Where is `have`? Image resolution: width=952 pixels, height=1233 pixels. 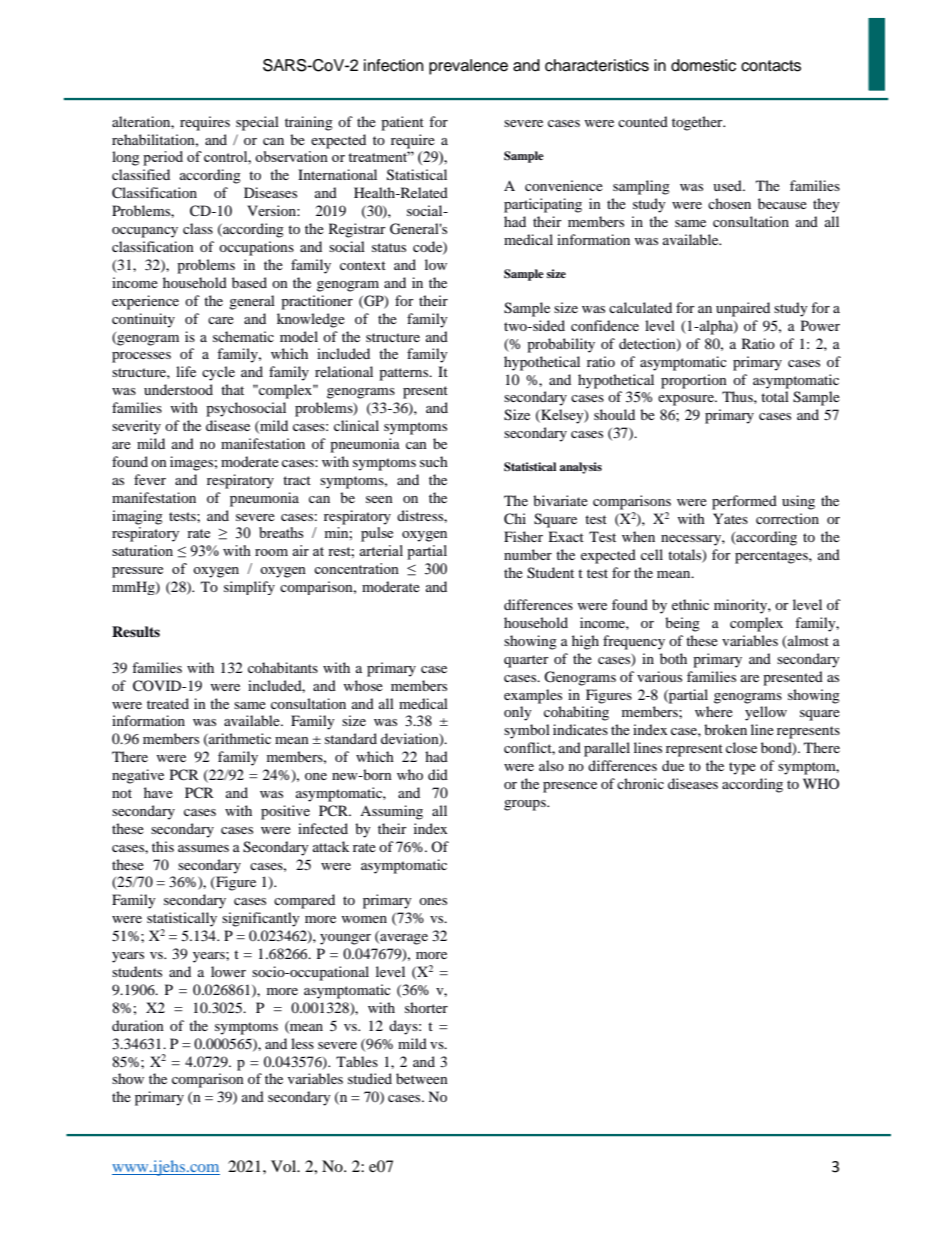 have is located at coordinates (158, 792).
